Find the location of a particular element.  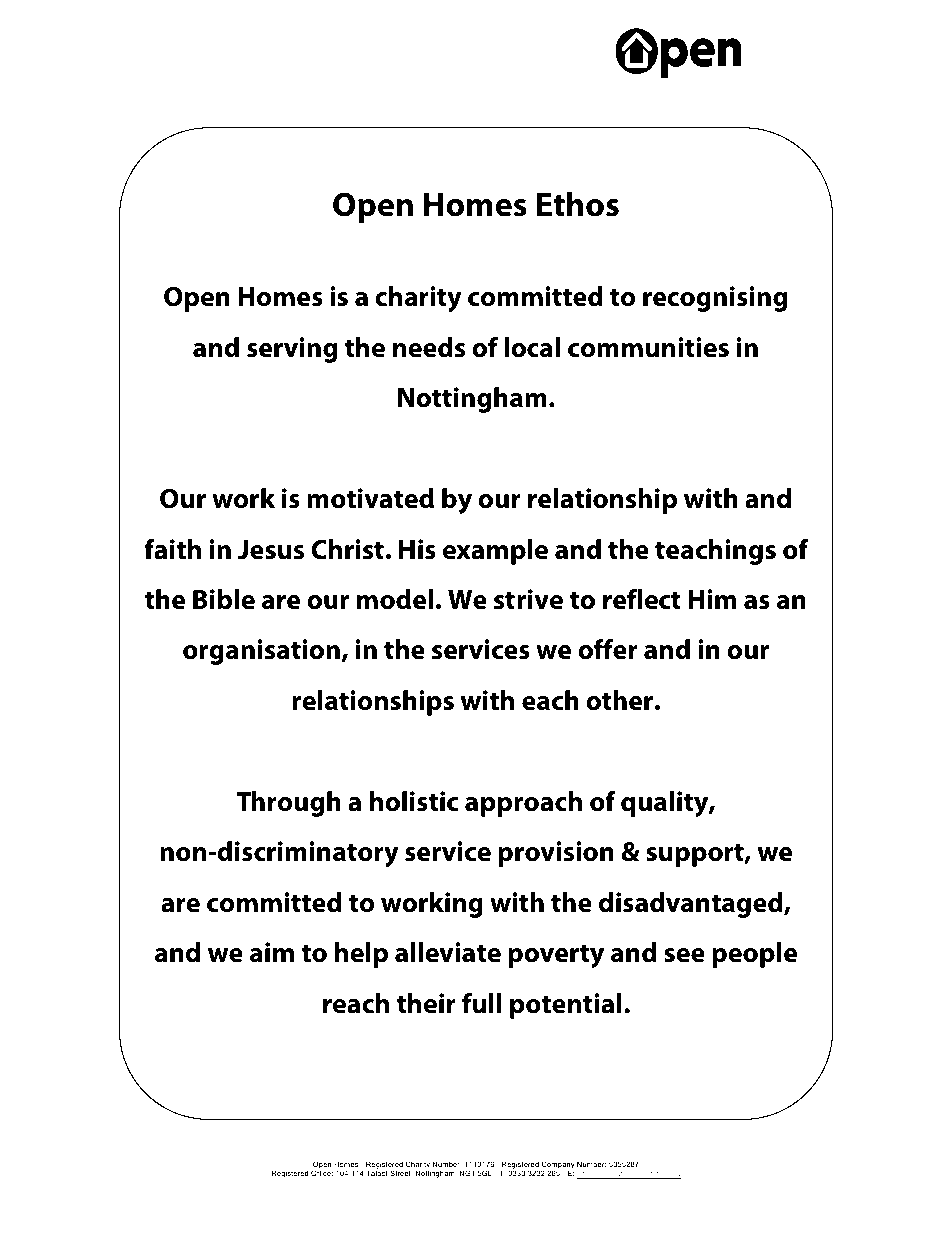

Talbot is located at coordinates (377, 1173).
